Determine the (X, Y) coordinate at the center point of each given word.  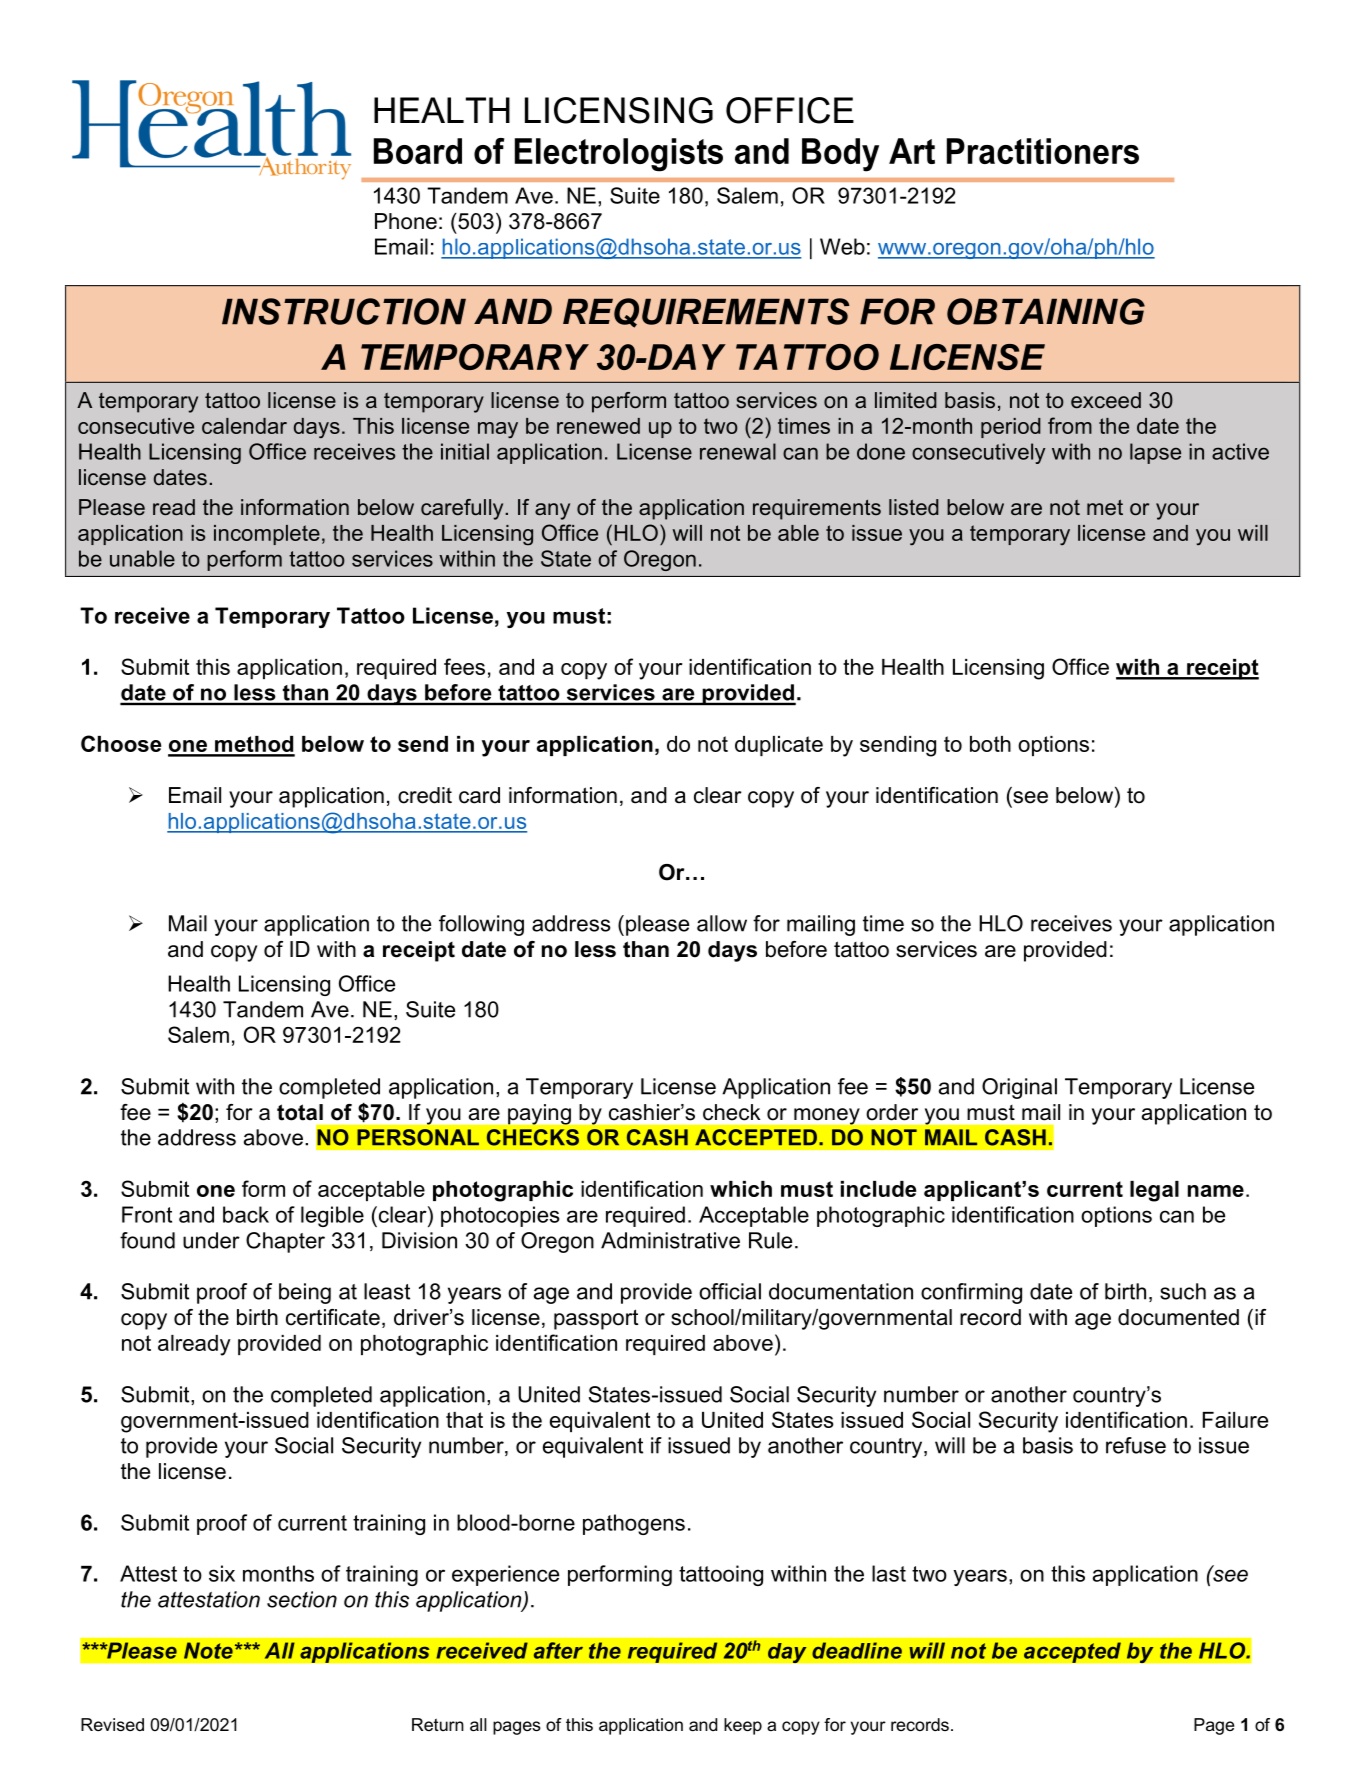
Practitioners (1043, 151)
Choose (121, 743)
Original (1019, 1088)
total (300, 1112)
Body (840, 155)
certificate (333, 1317)
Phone (406, 221)
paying (539, 1114)
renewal (738, 451)
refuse (1136, 1445)
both (990, 744)
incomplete (267, 535)
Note (208, 1650)
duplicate (779, 746)
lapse (1155, 453)
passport (596, 1319)
